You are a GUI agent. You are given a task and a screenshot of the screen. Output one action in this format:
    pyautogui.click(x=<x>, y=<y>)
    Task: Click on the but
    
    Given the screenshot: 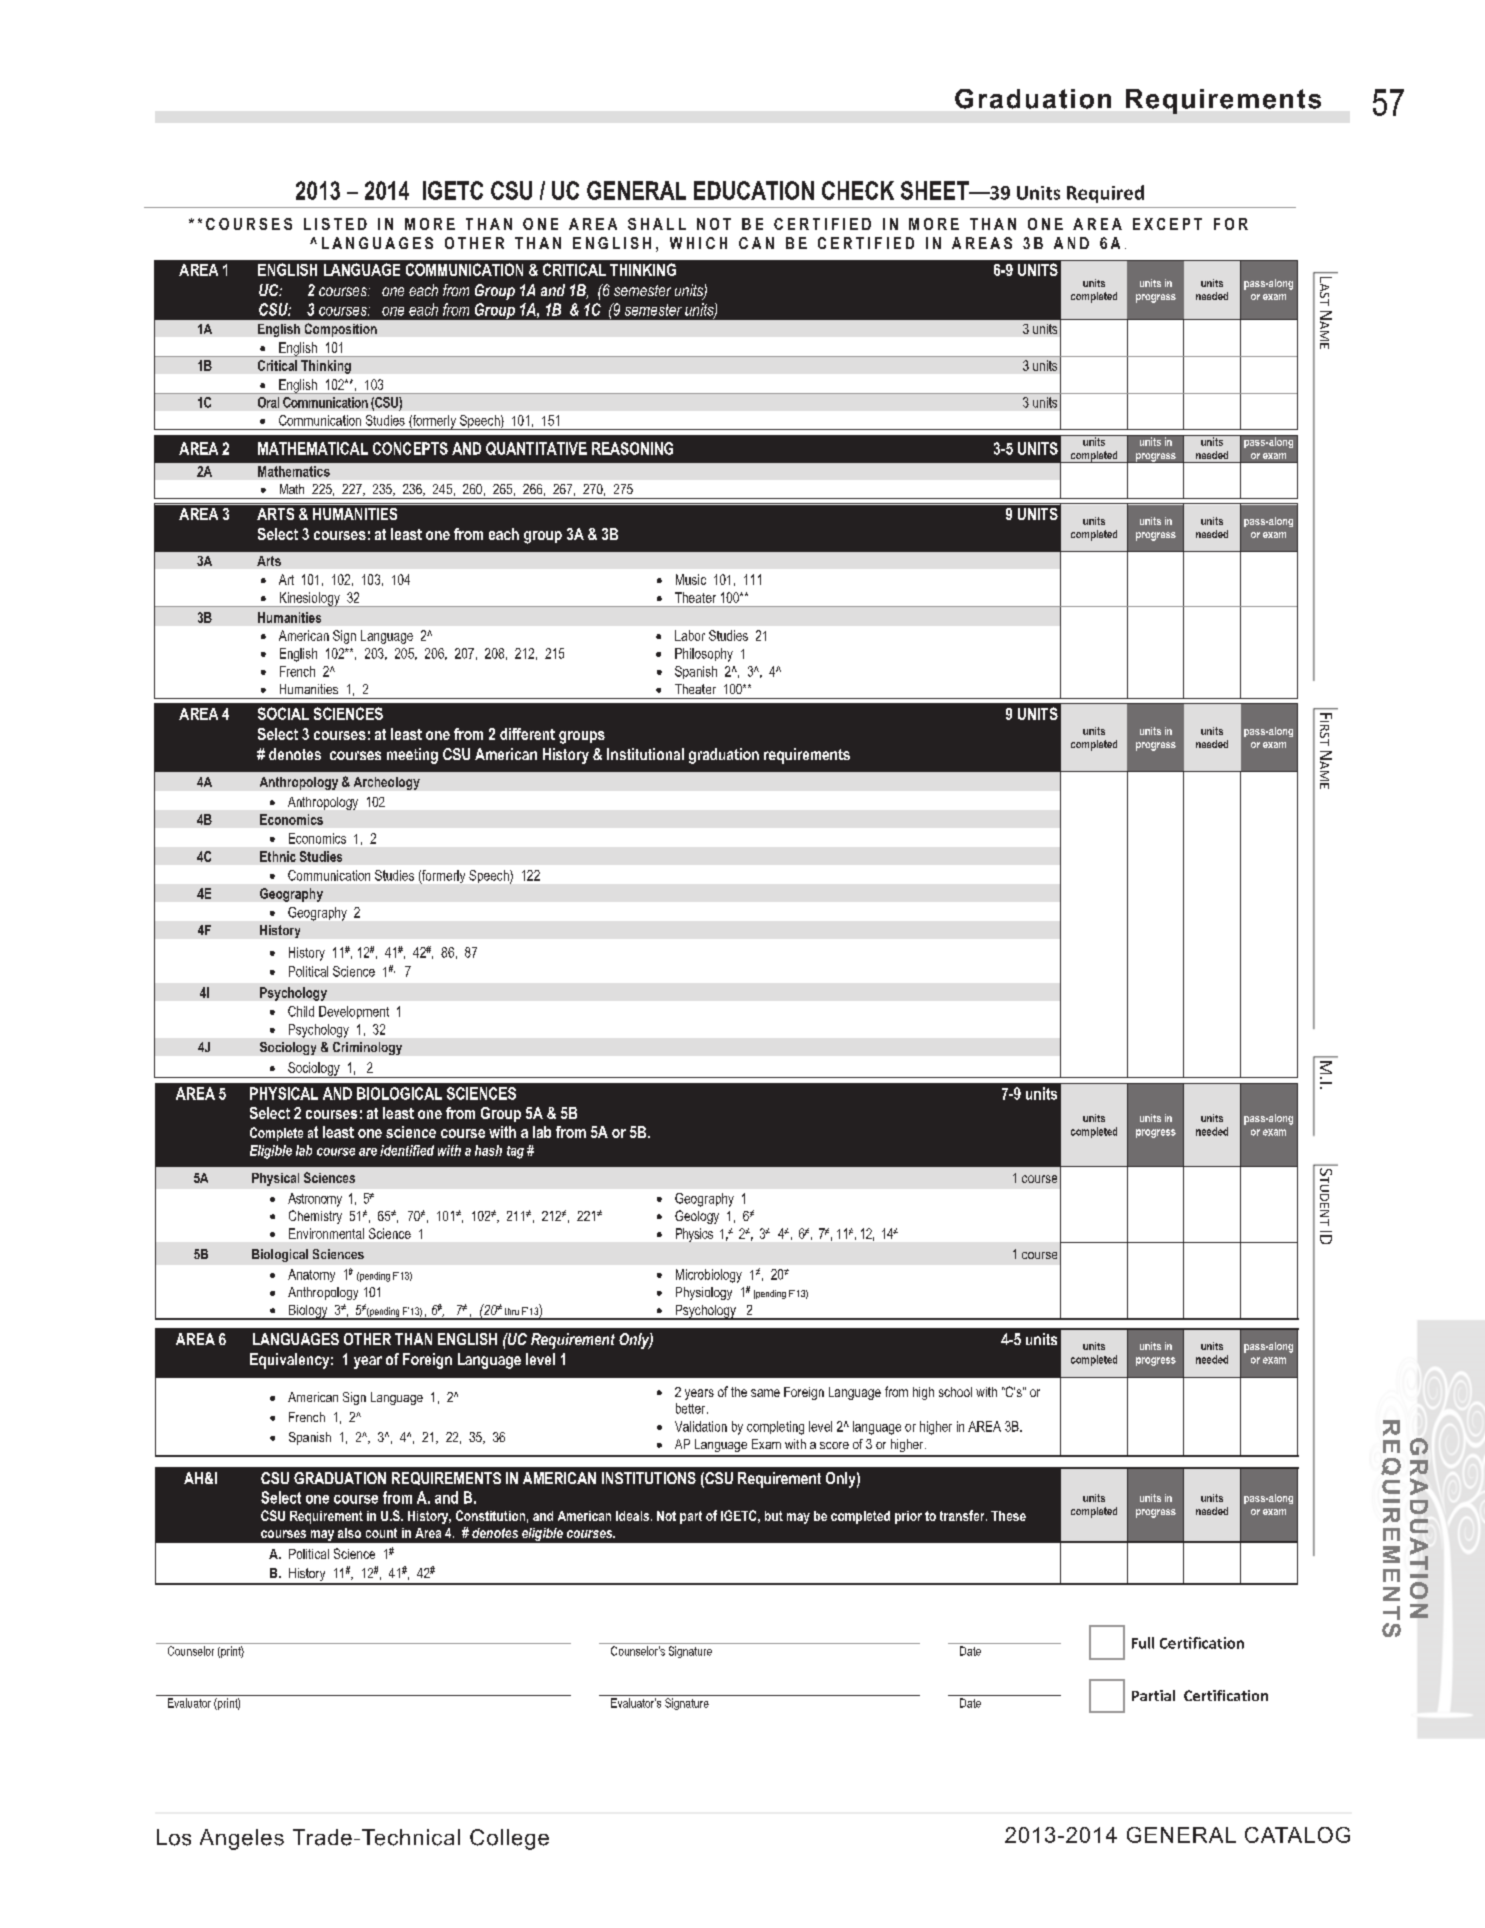 What is the action you would take?
    pyautogui.click(x=774, y=1516)
